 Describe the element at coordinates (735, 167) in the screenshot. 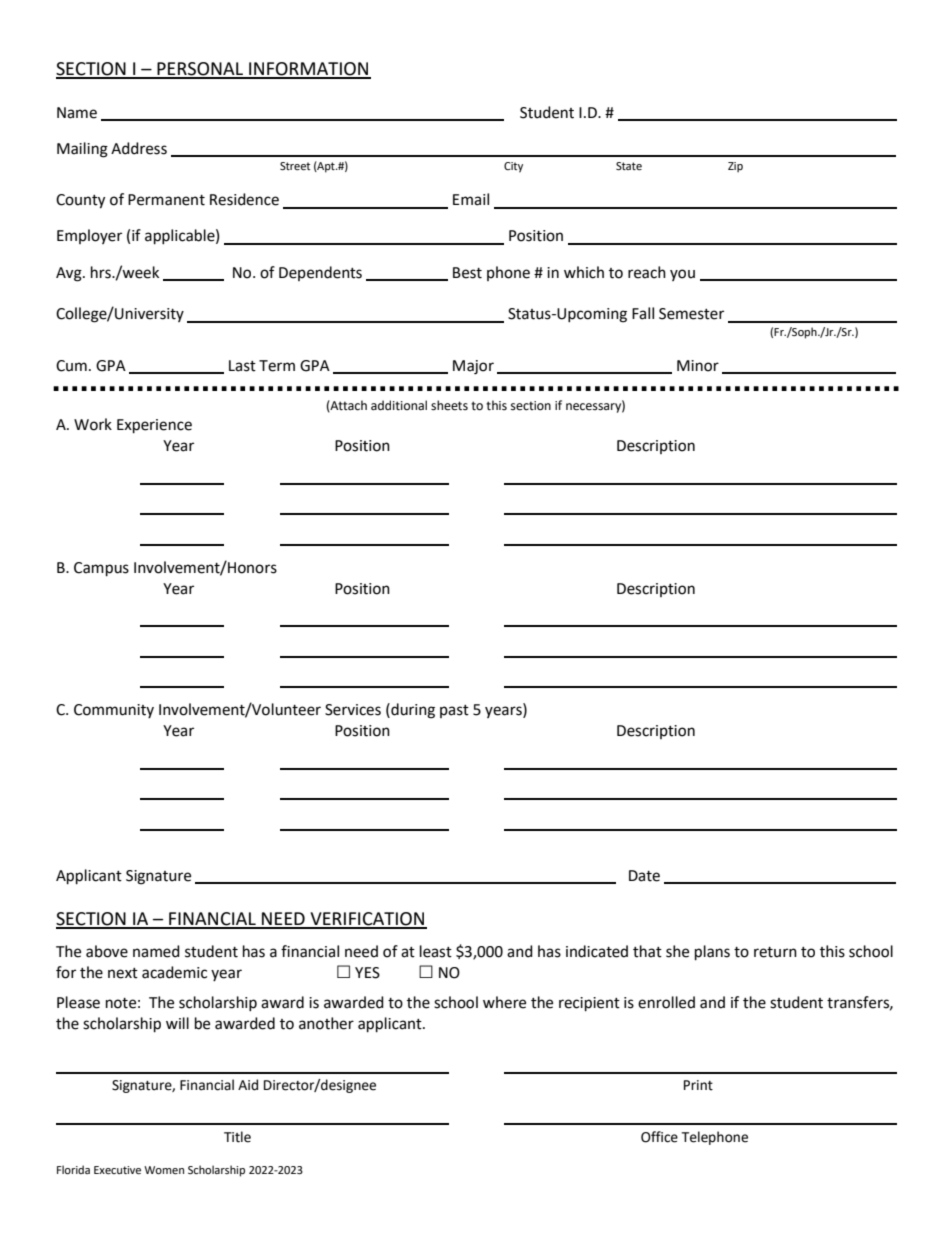

I see `Zip` at that location.
